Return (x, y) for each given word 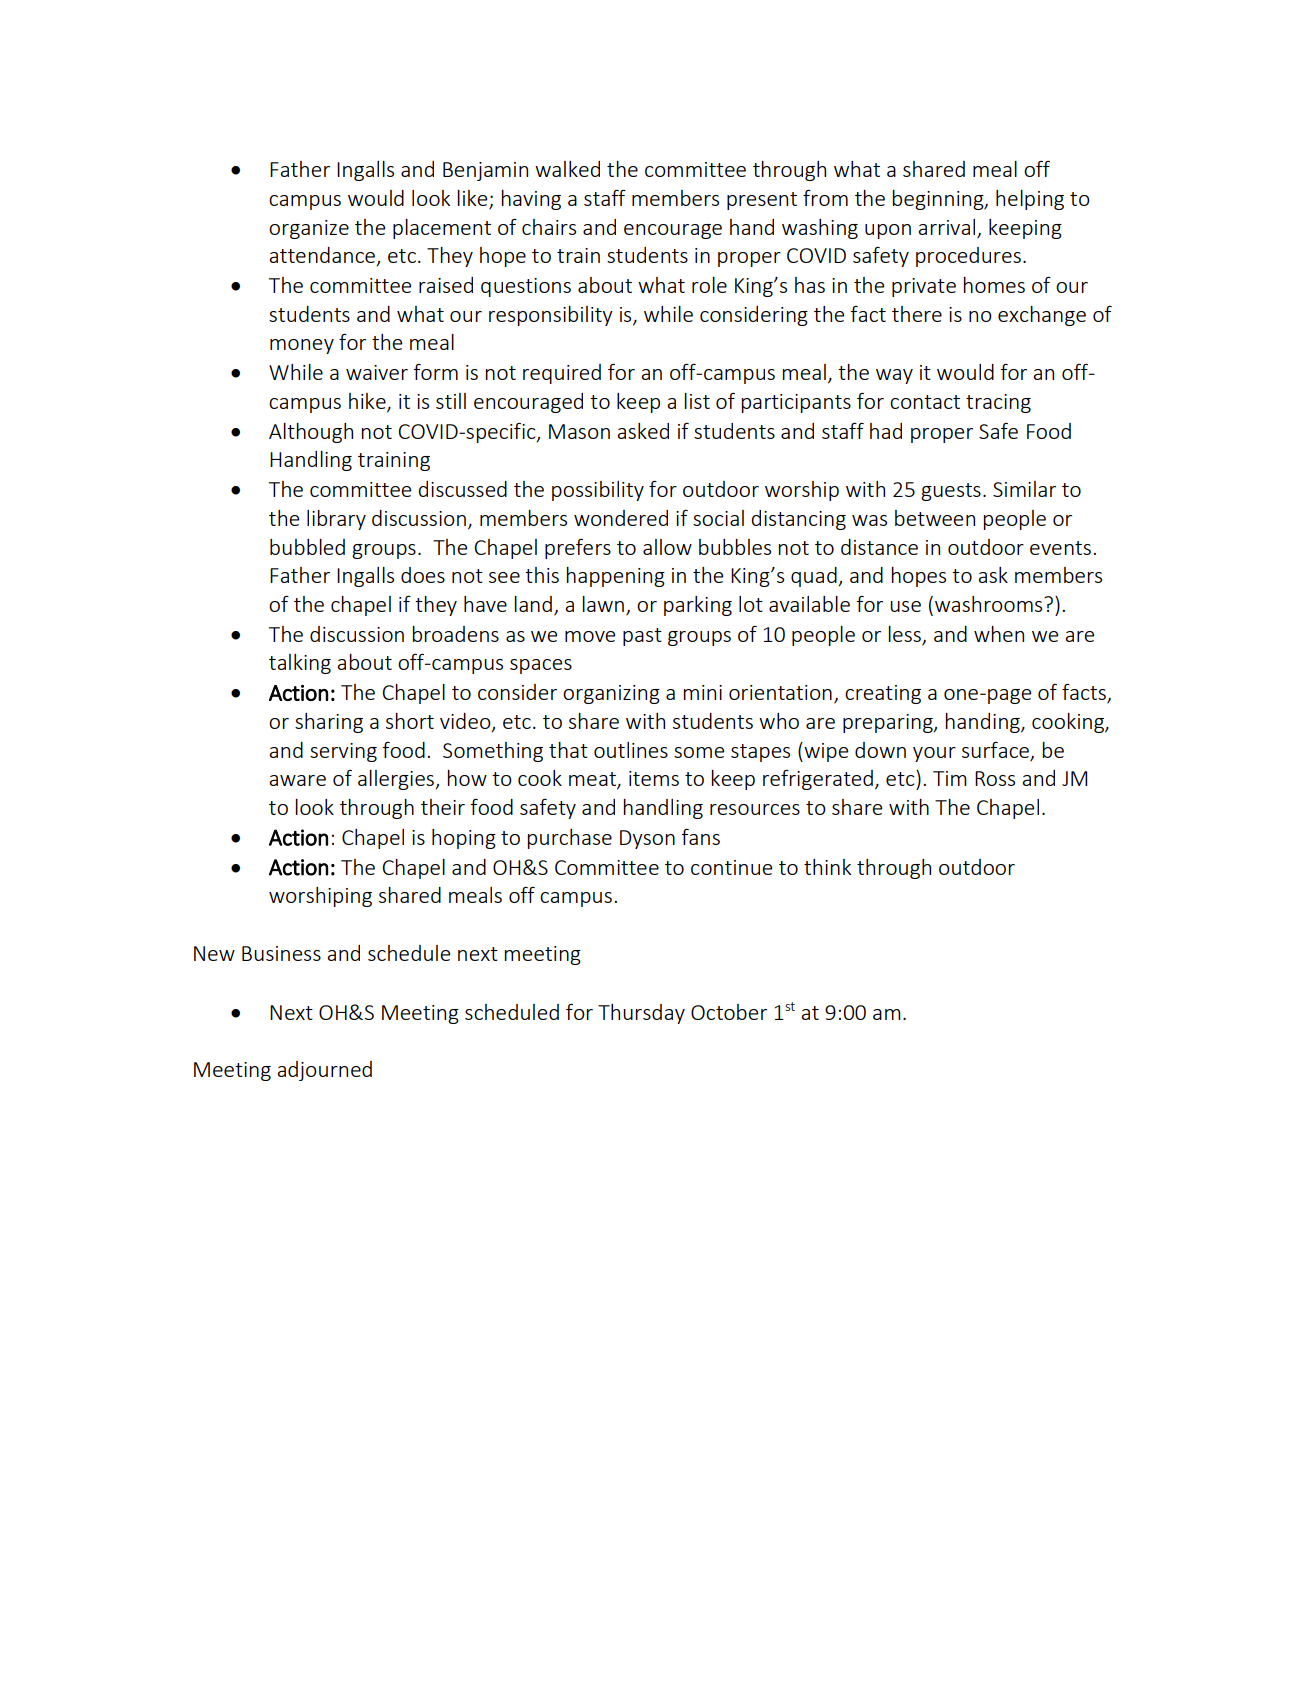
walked (567, 169)
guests (951, 492)
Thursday (641, 1014)
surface (995, 750)
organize (309, 229)
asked (643, 431)
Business (281, 953)
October (729, 1012)
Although (311, 433)
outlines (631, 750)
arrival (946, 227)
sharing (329, 723)
